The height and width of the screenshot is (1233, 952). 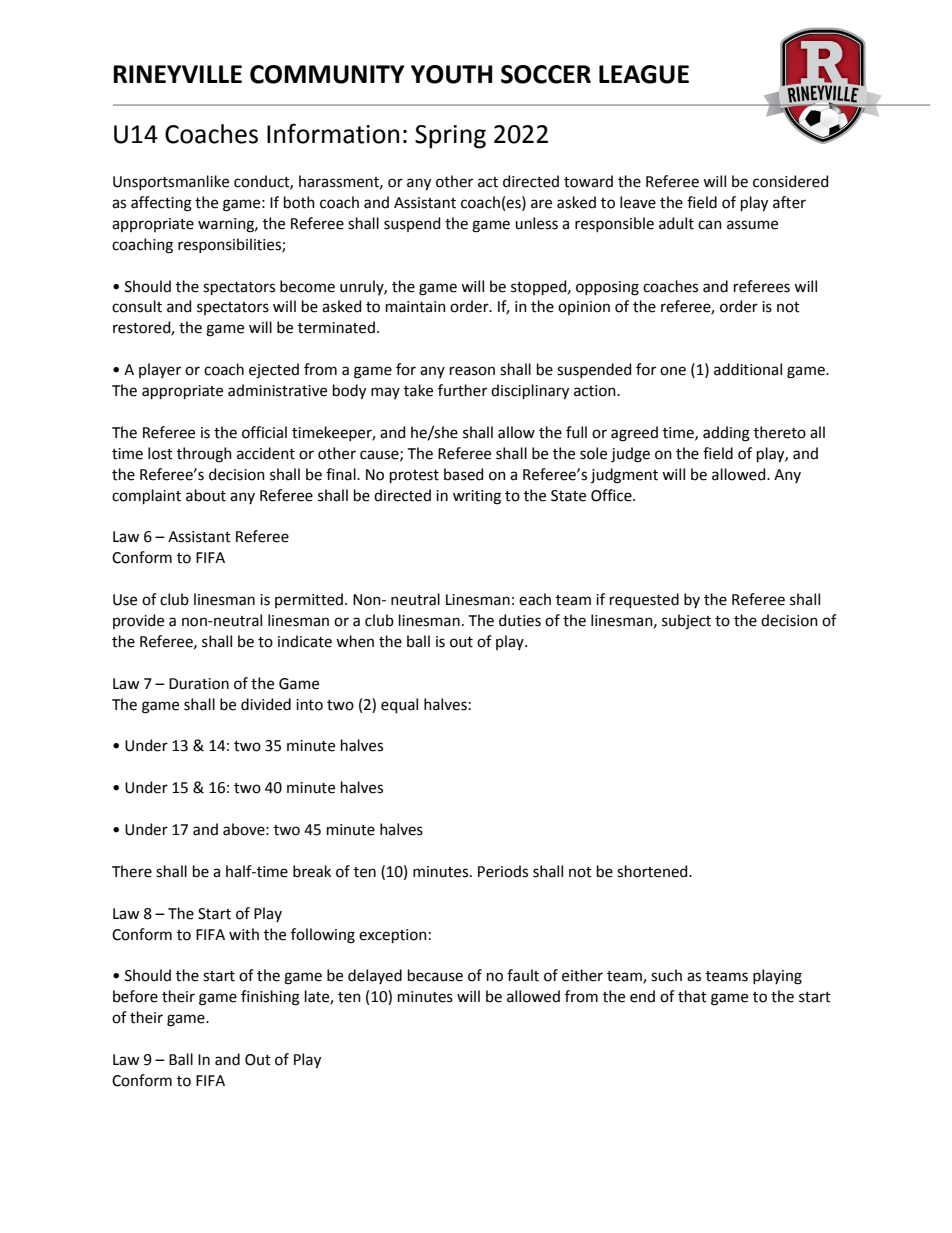 I want to click on divided, so click(x=266, y=704).
